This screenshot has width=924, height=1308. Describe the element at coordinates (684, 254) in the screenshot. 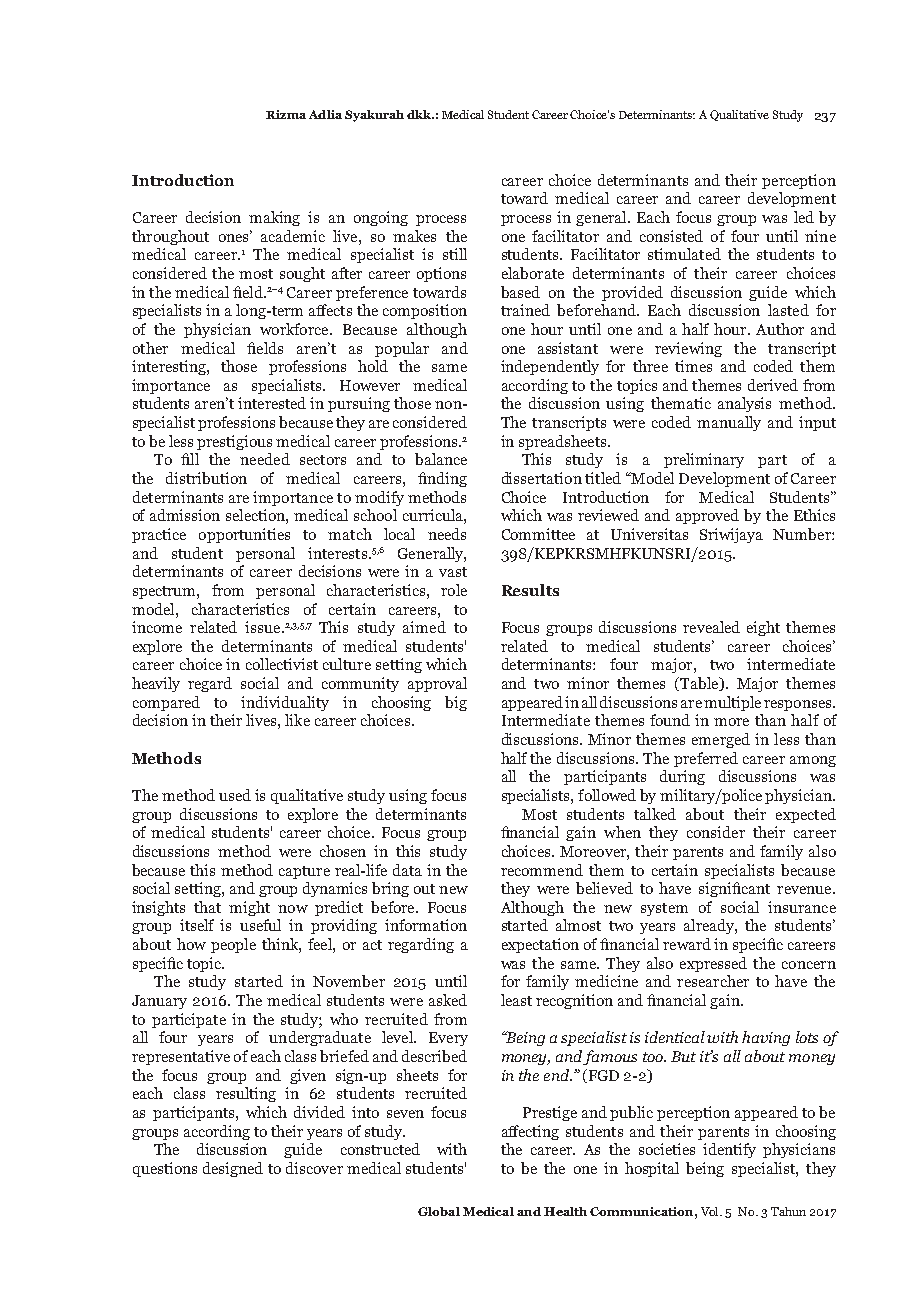

I see `stimulated` at that location.
